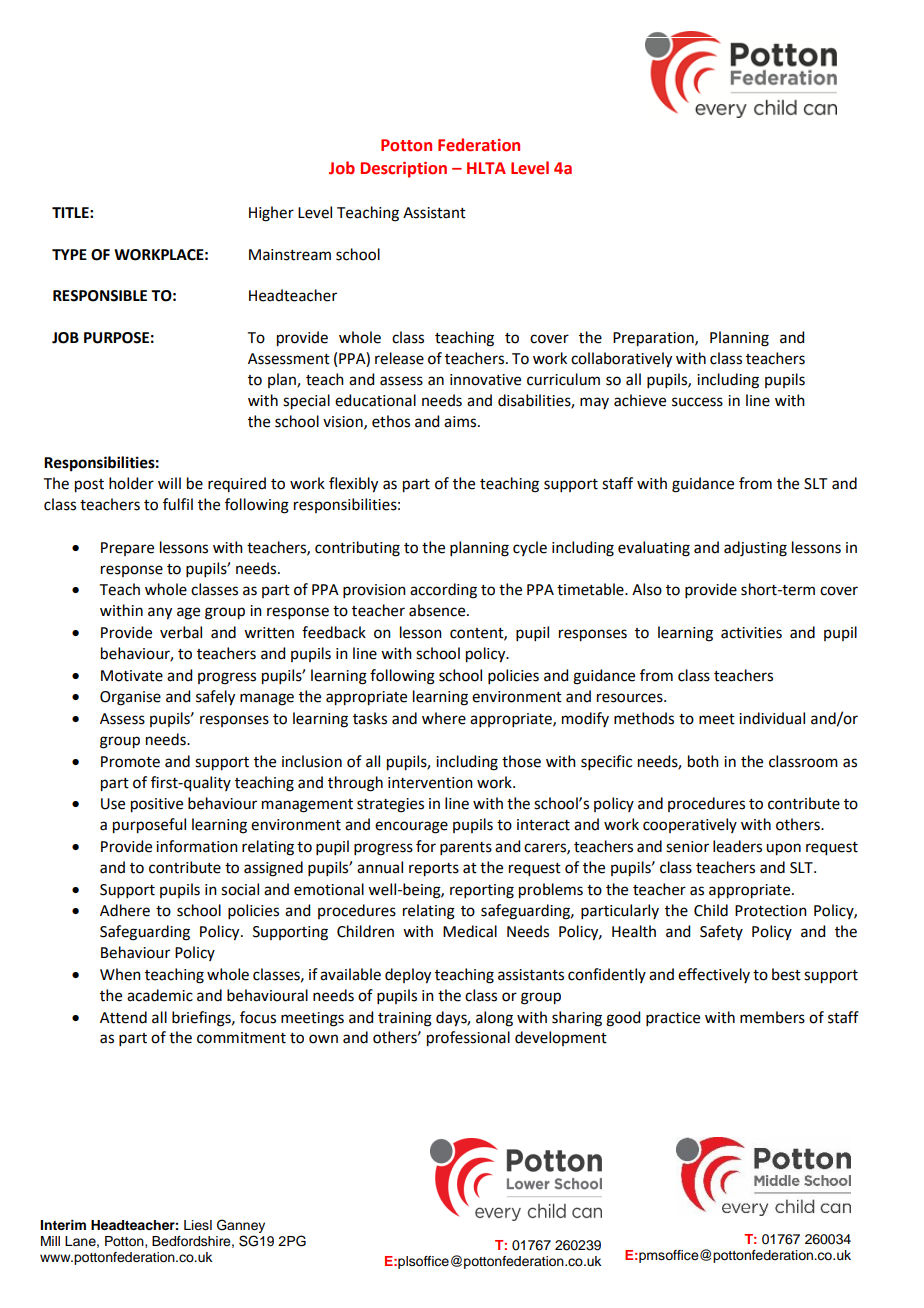  Describe the element at coordinates (644, 718) in the document. I see `methods` at that location.
